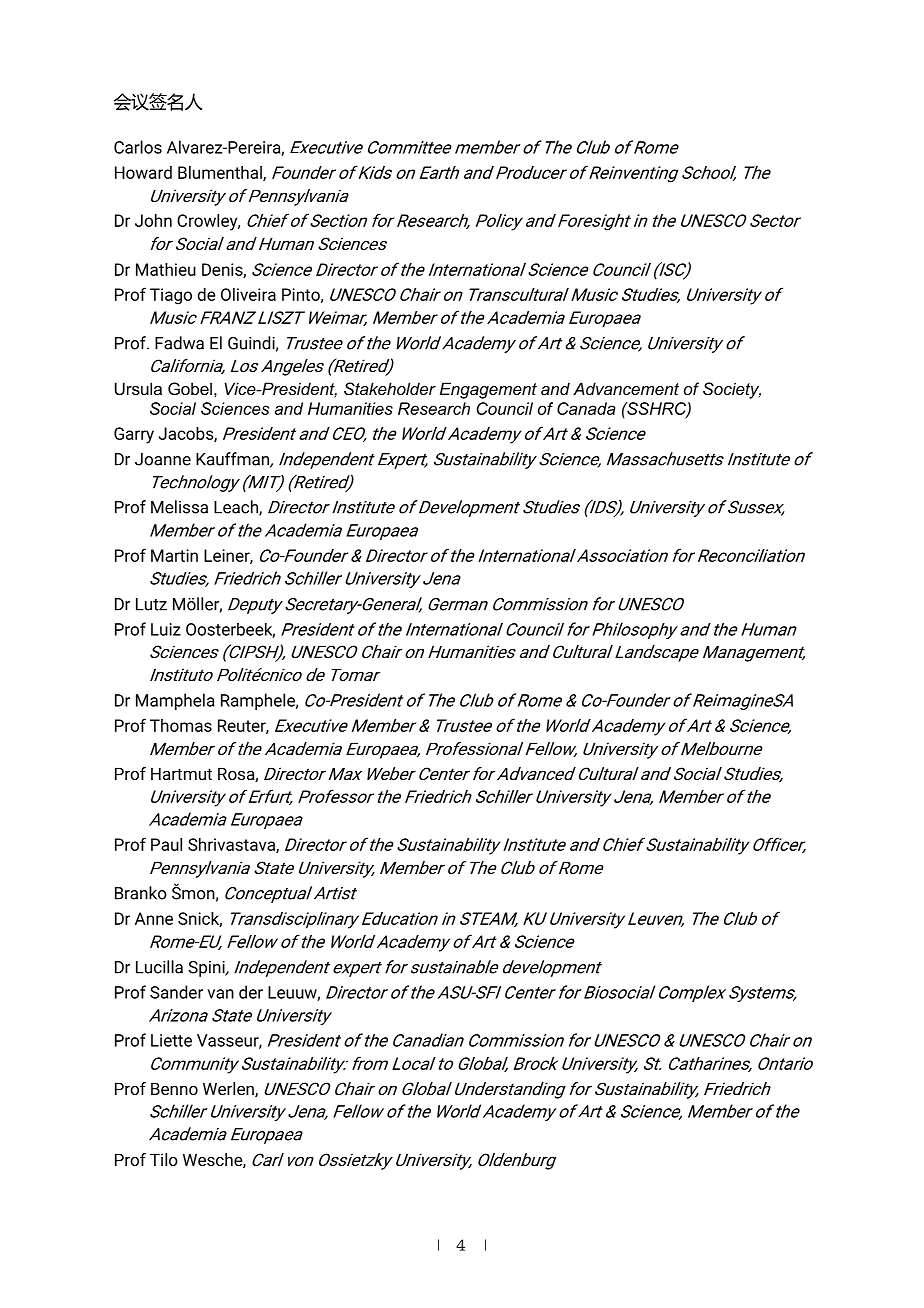 This screenshot has height=1308, width=924. I want to click on Advancement, so click(626, 388).
